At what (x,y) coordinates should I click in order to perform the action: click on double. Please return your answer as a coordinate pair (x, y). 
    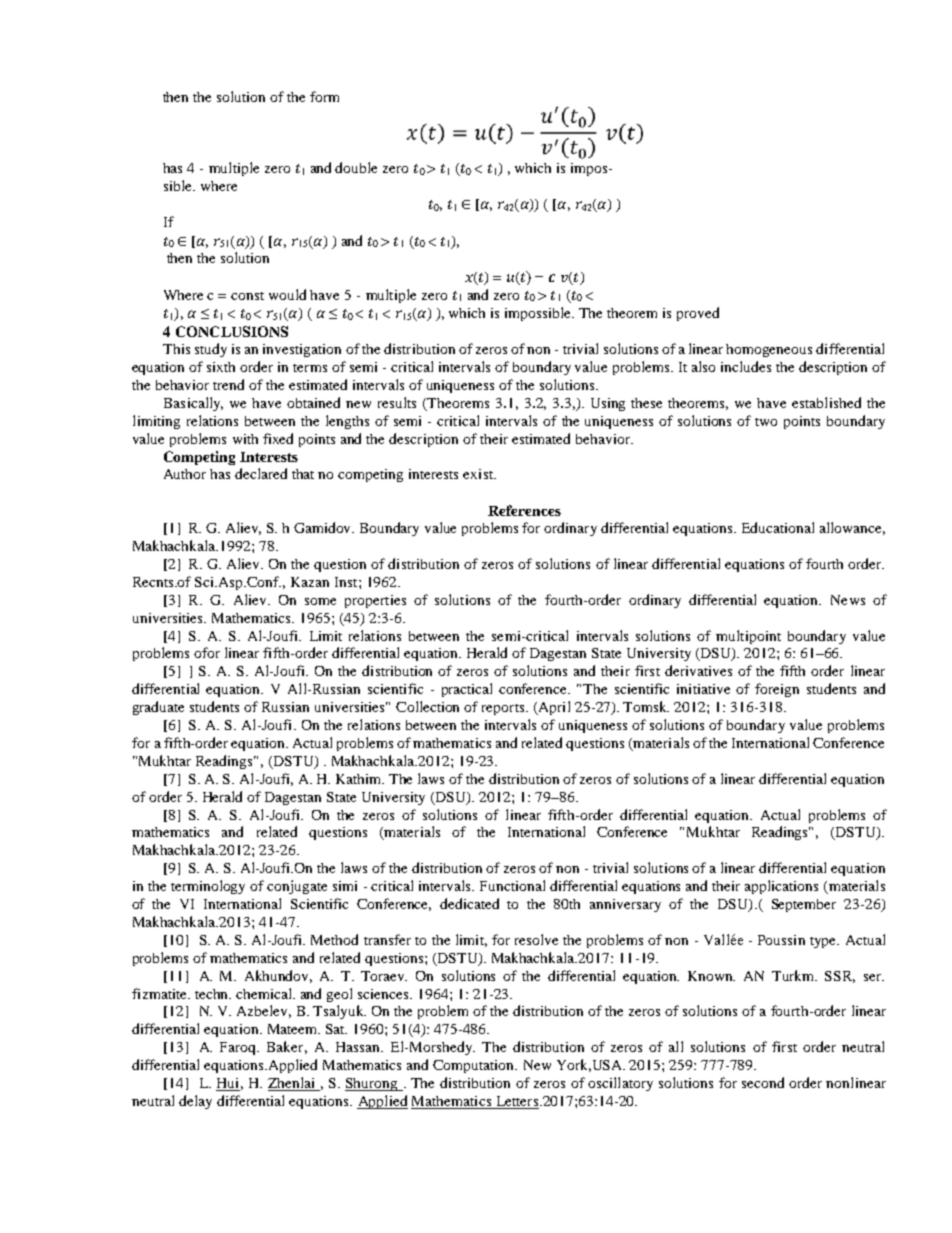
    Looking at the image, I should click on (356, 167).
